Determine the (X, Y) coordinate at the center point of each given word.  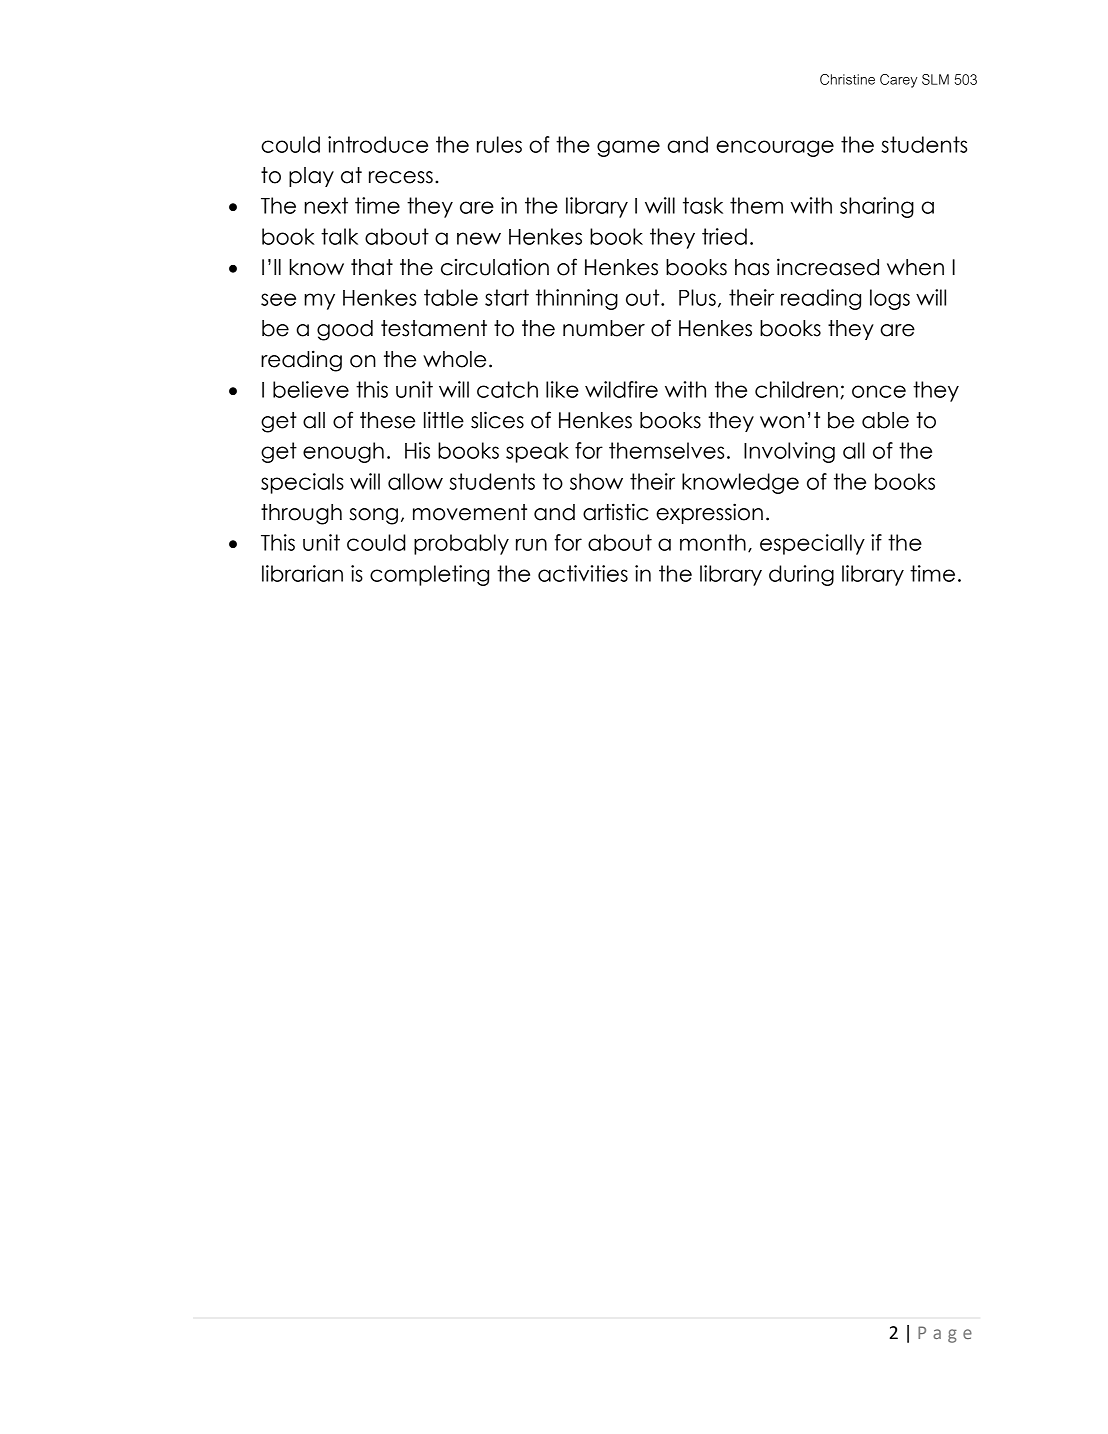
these (387, 420)
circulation (495, 267)
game (628, 148)
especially (812, 544)
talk (339, 236)
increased (828, 267)
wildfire (621, 389)
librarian (302, 573)
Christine (847, 79)
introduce (378, 144)
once (879, 391)
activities (583, 573)
